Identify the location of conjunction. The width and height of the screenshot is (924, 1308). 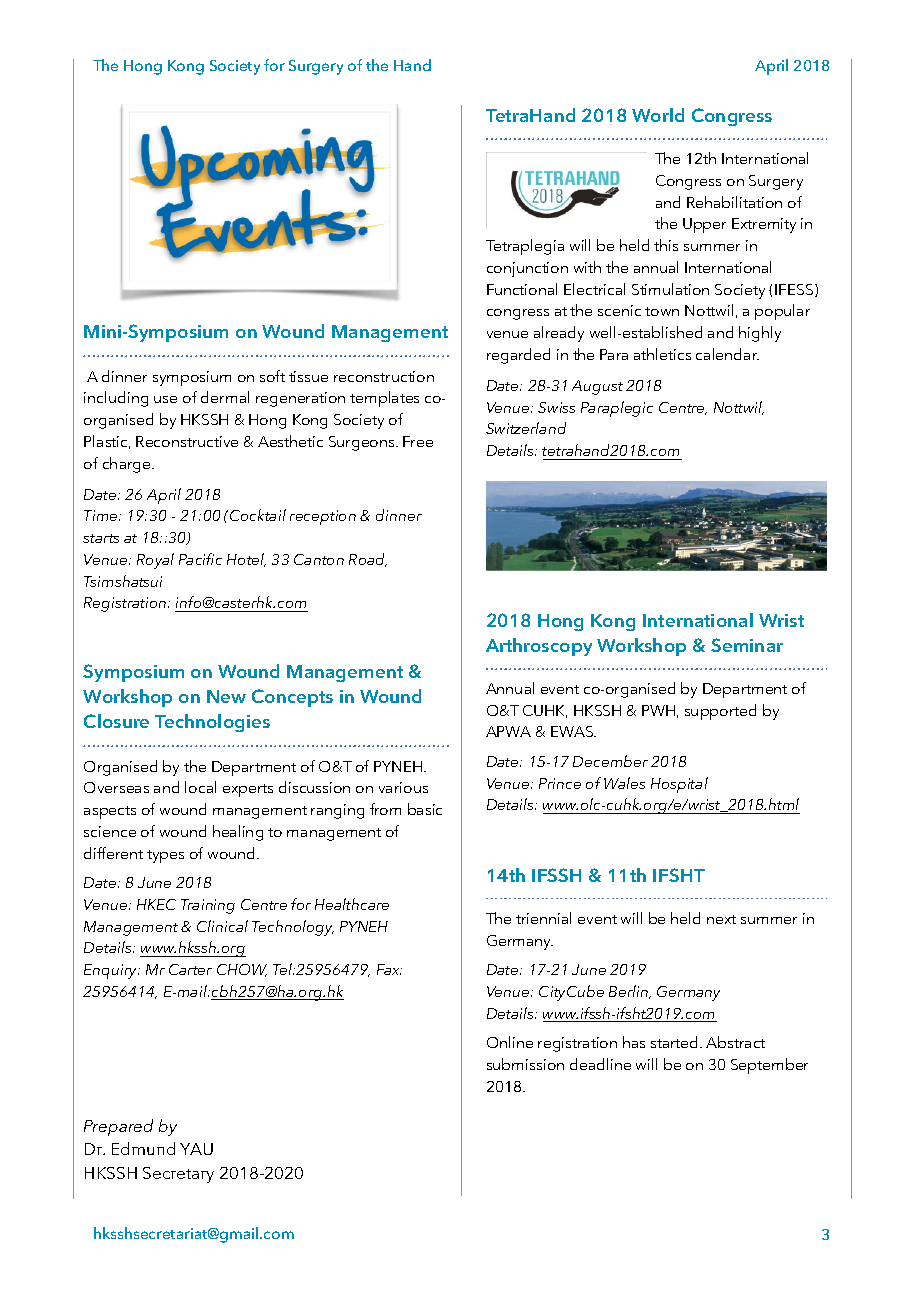
(527, 269).
